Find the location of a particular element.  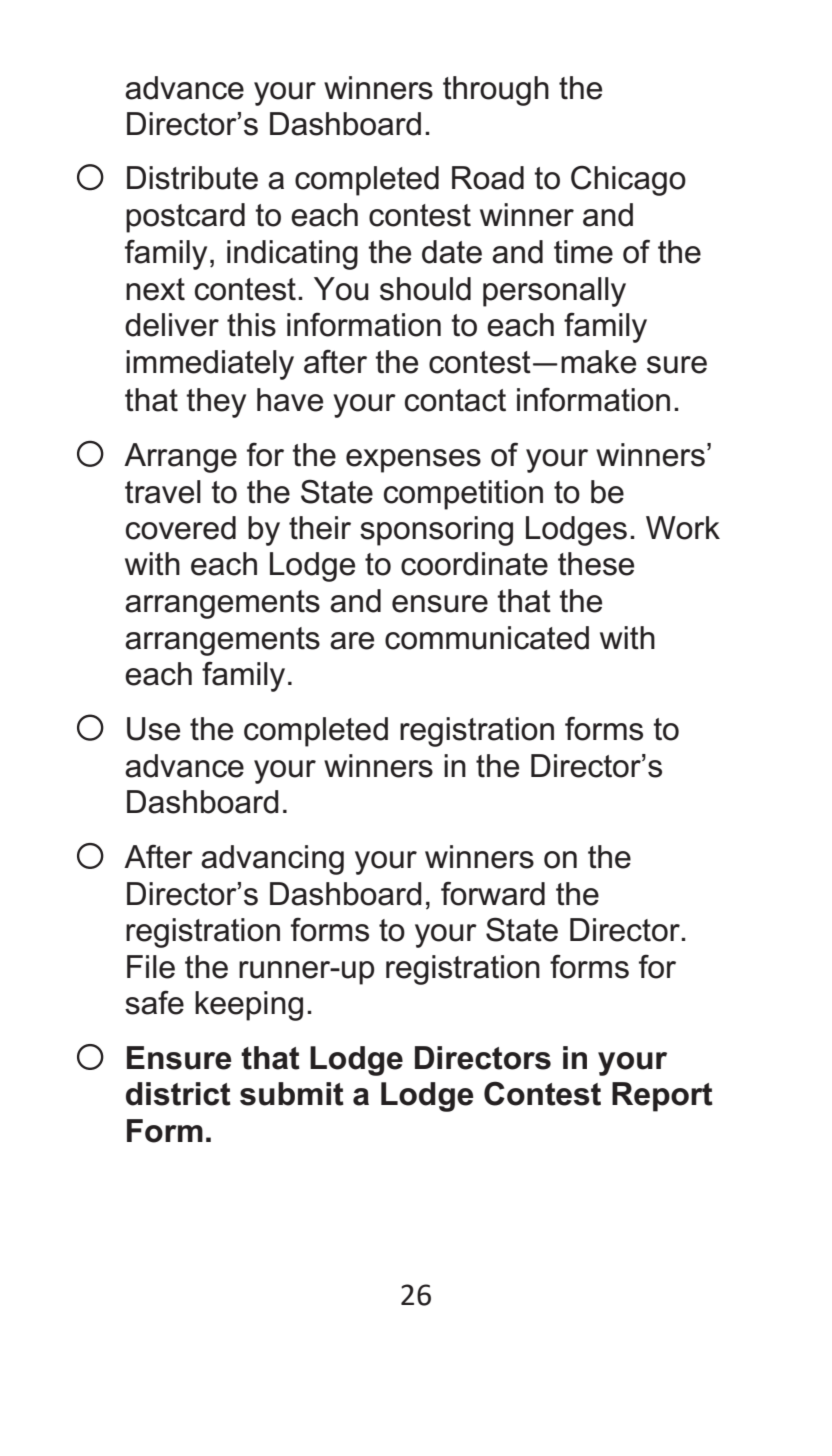

Chicago is located at coordinates (628, 181).
